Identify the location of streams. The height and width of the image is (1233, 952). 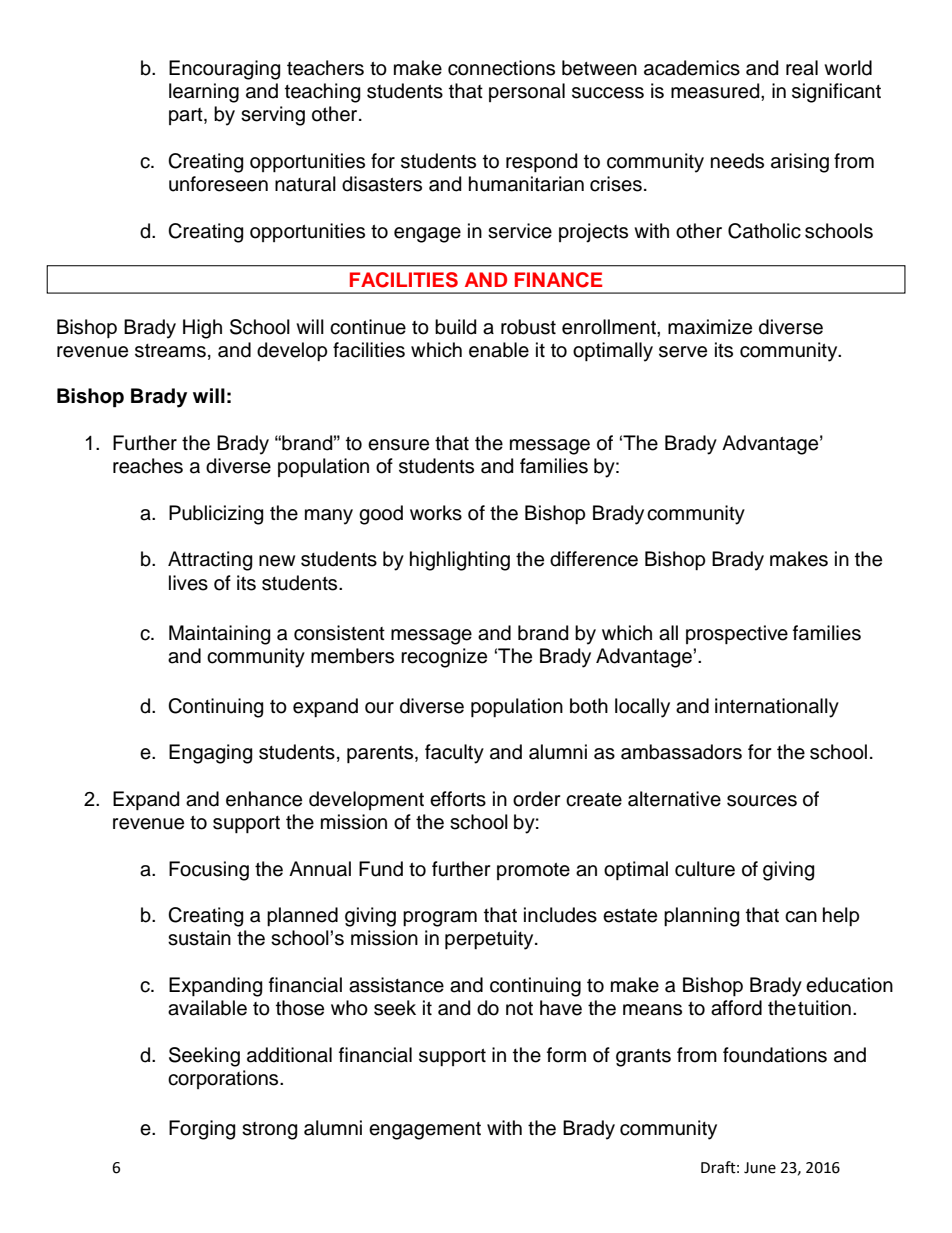
(170, 351).
